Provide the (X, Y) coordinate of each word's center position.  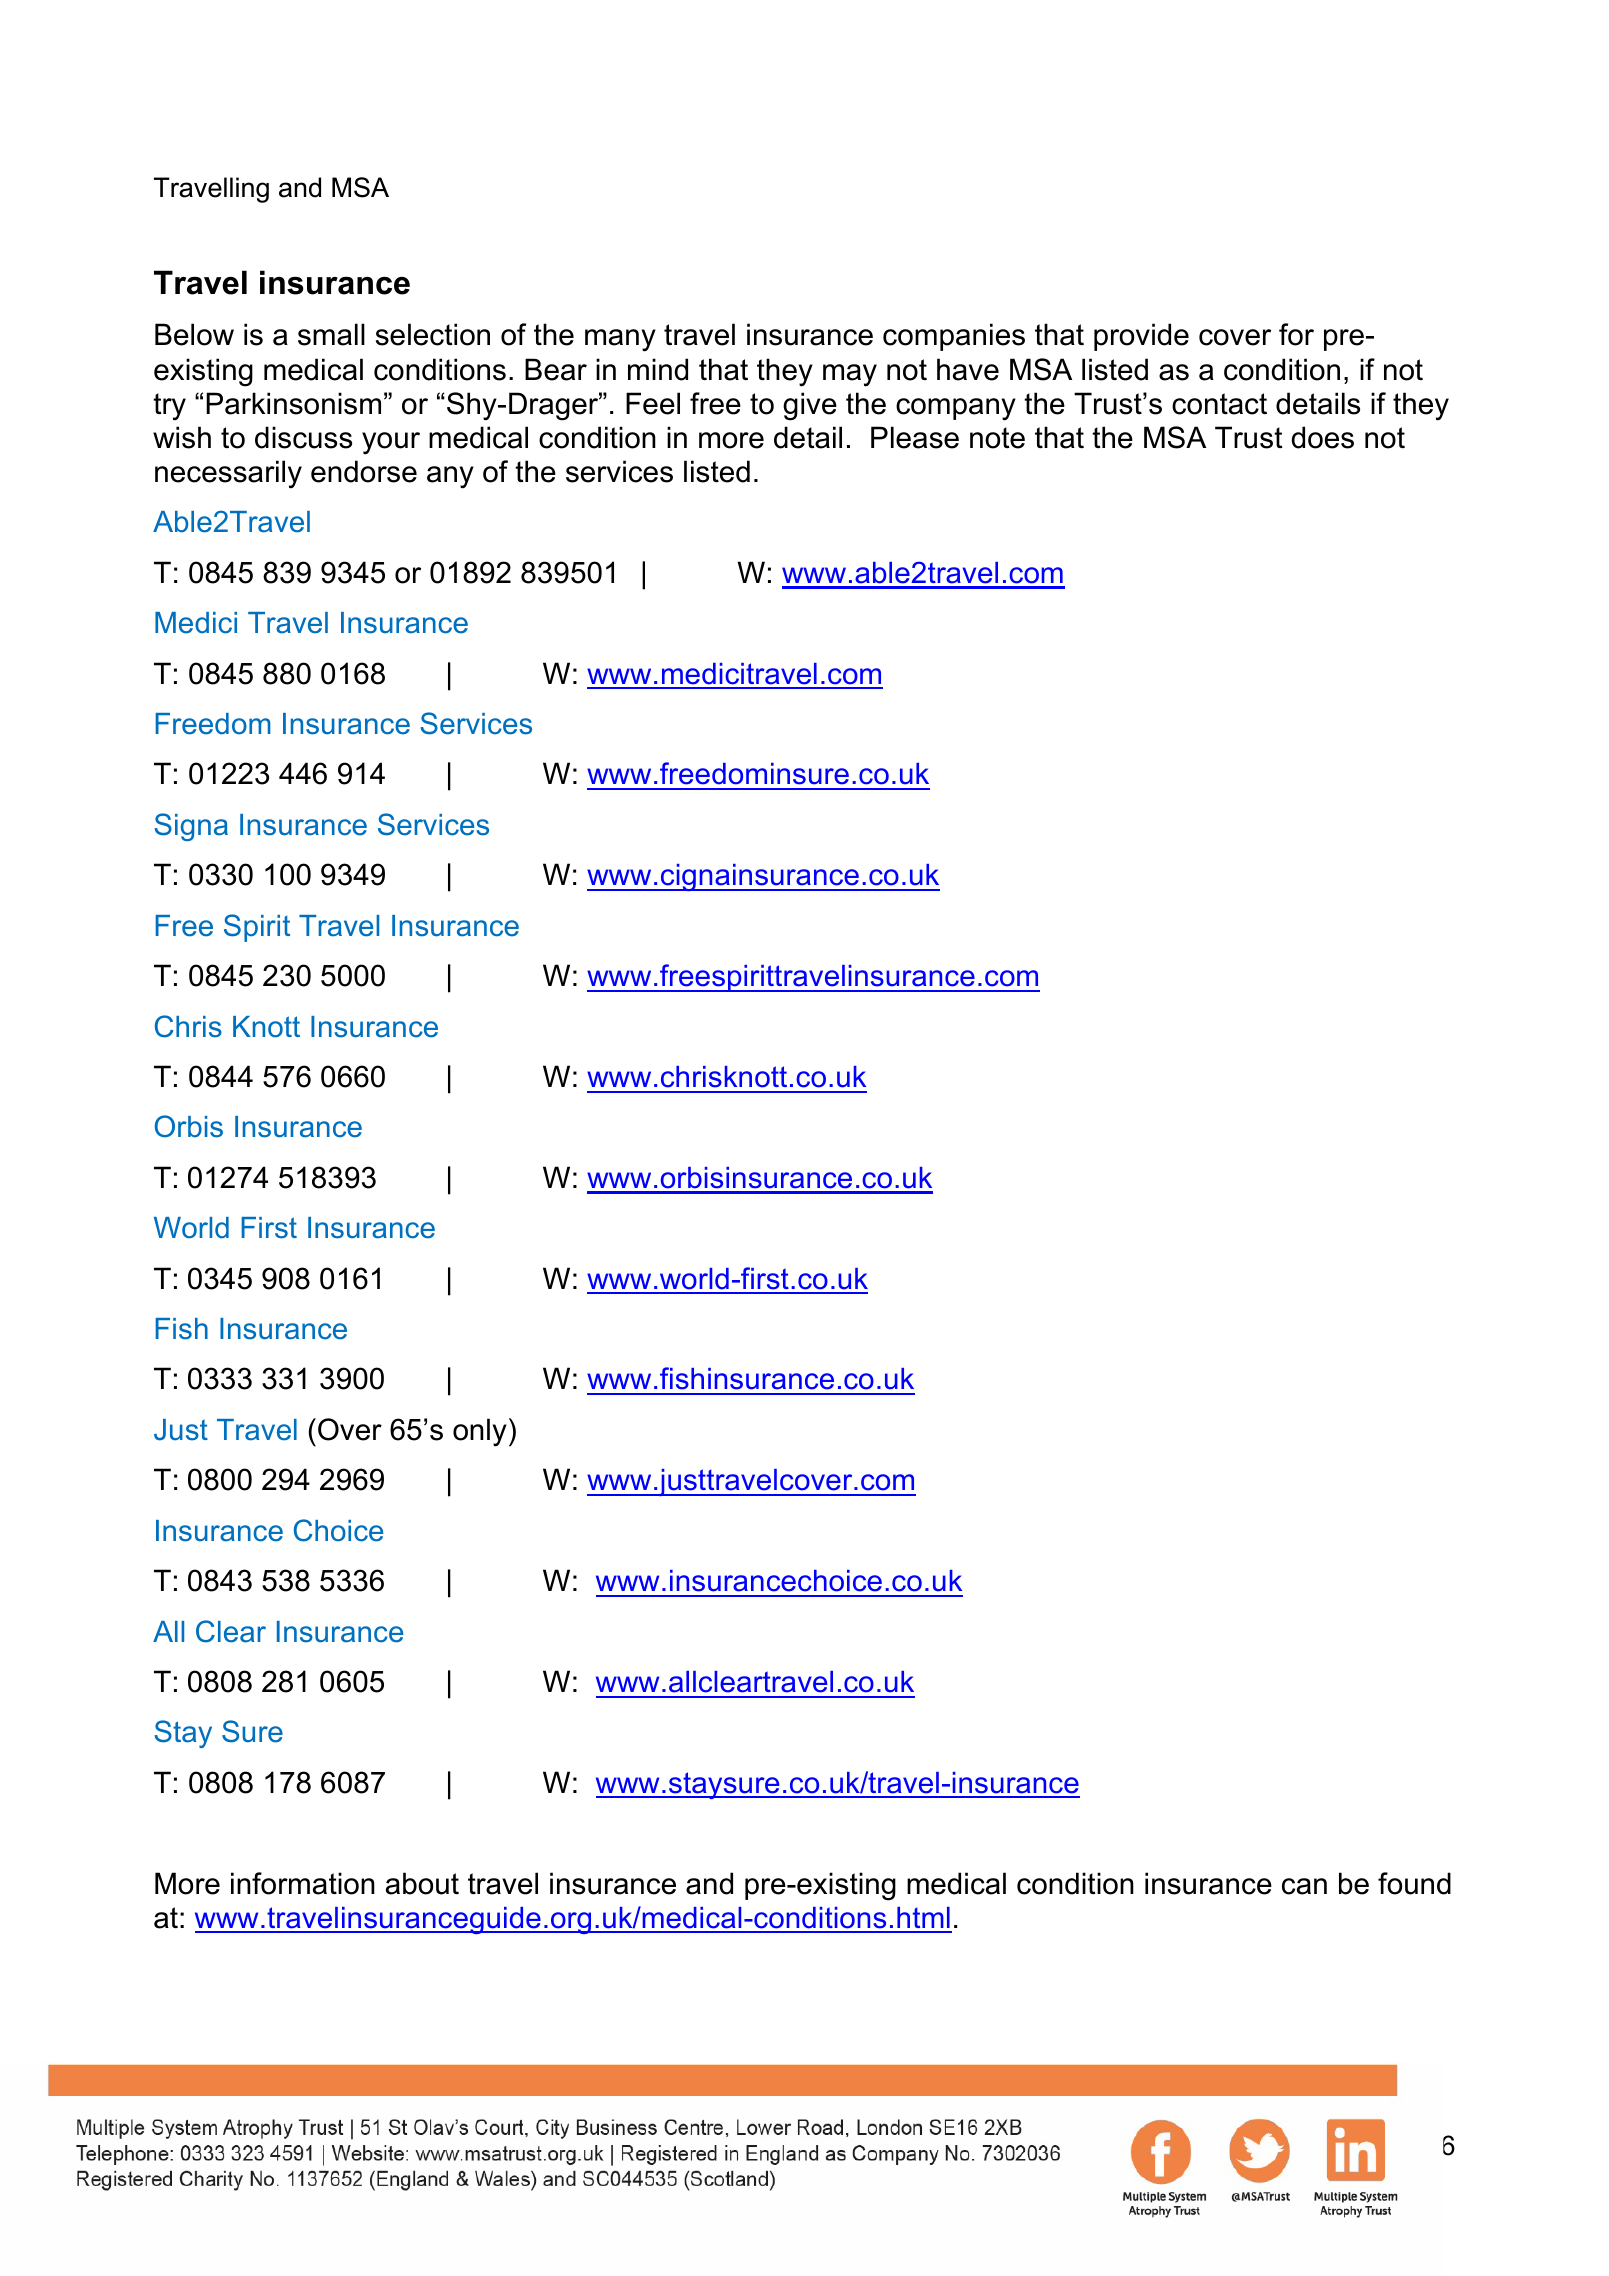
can (1304, 1886)
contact (1219, 404)
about (422, 1883)
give (810, 406)
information (303, 1883)
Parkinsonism (293, 403)
